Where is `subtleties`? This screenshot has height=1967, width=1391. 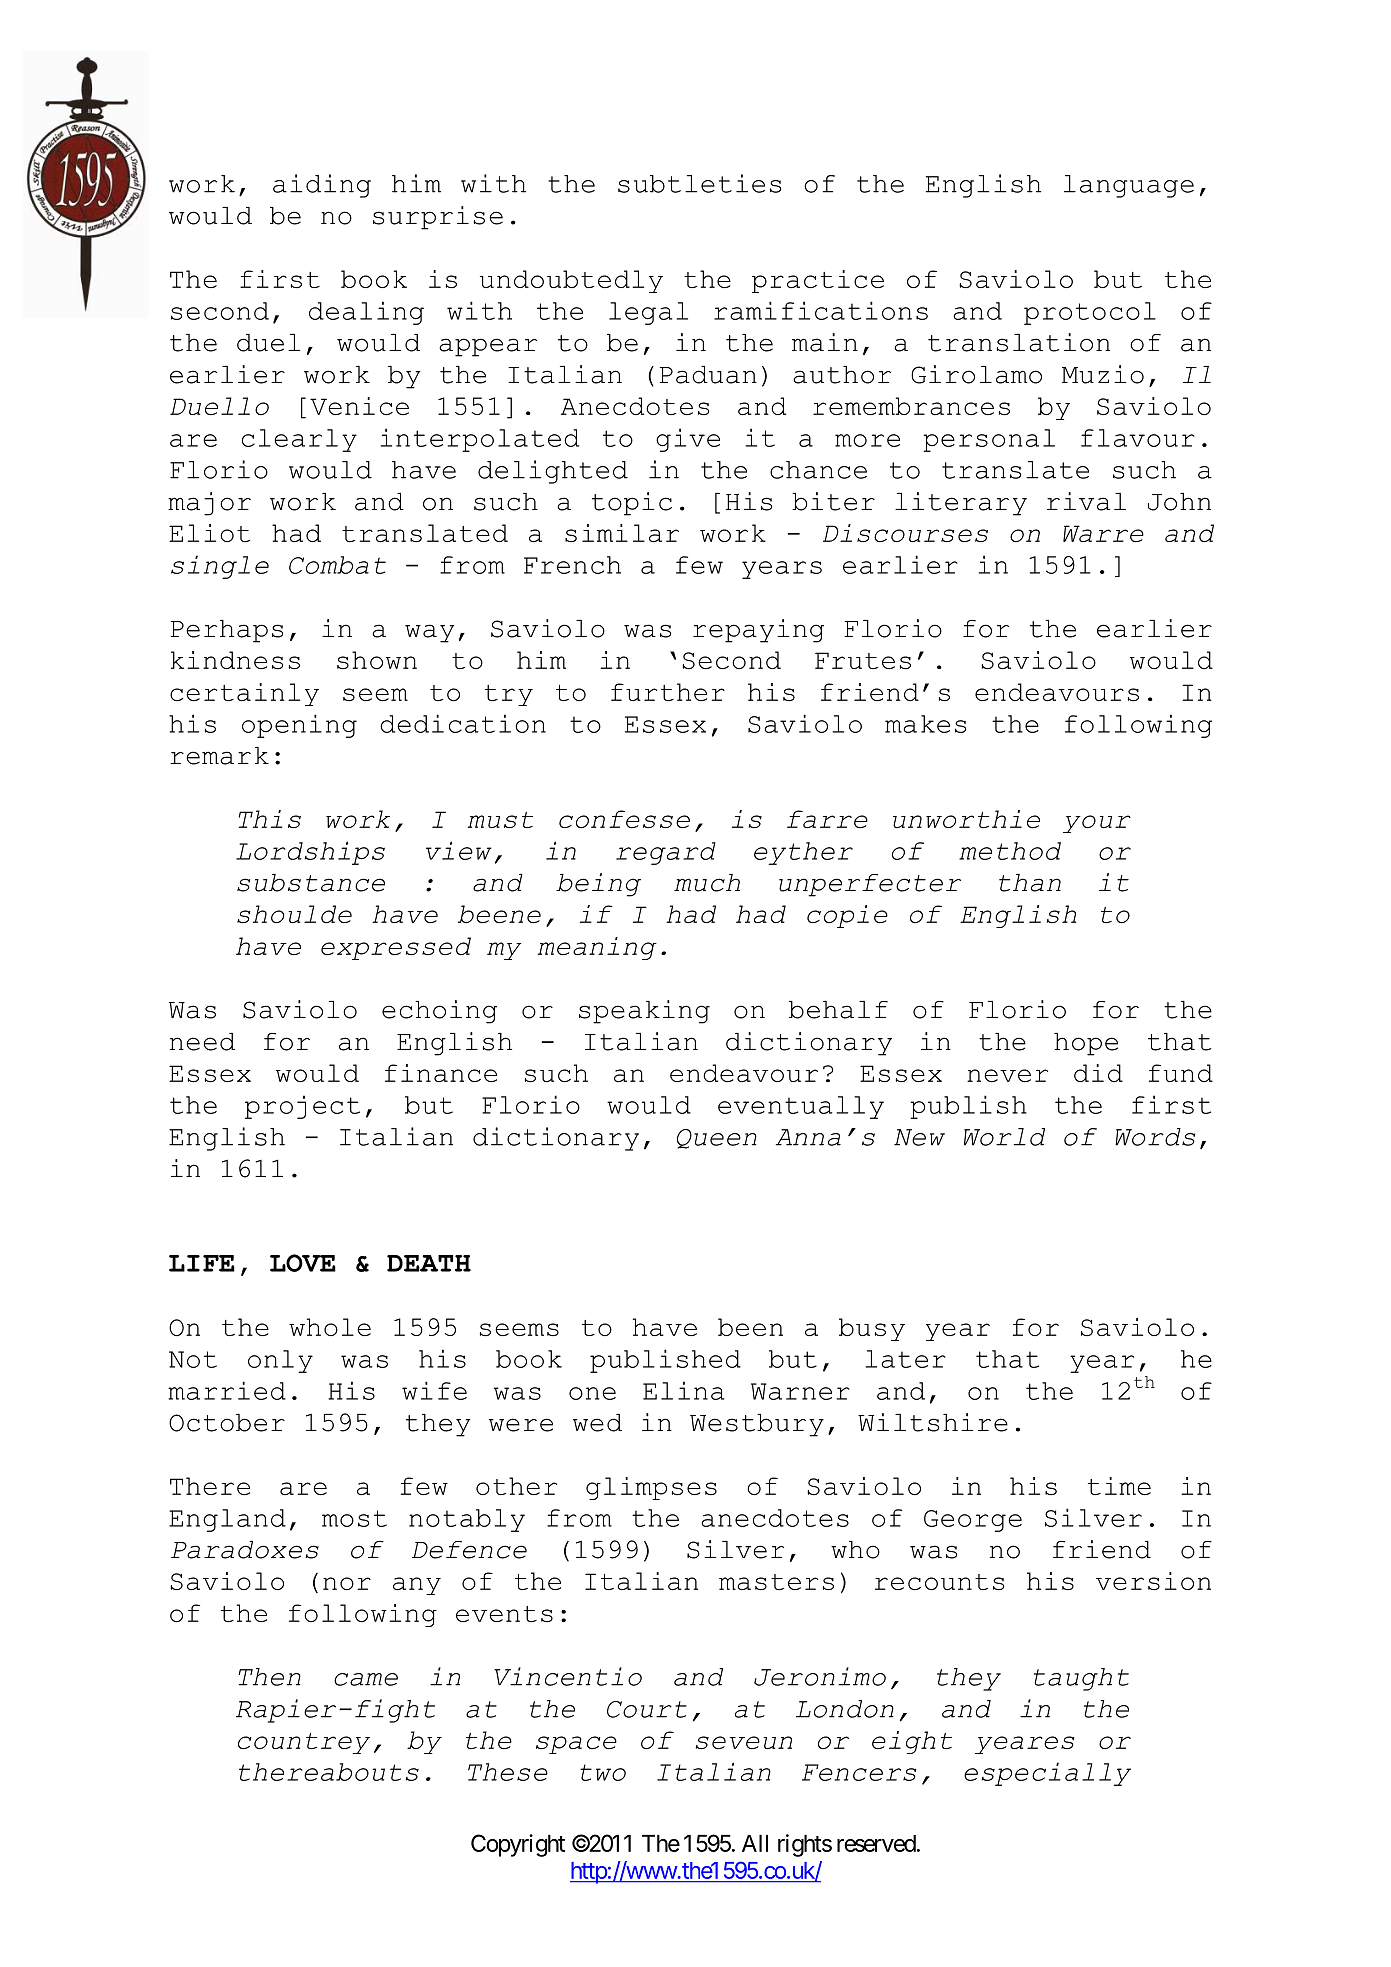 subtleties is located at coordinates (699, 183).
